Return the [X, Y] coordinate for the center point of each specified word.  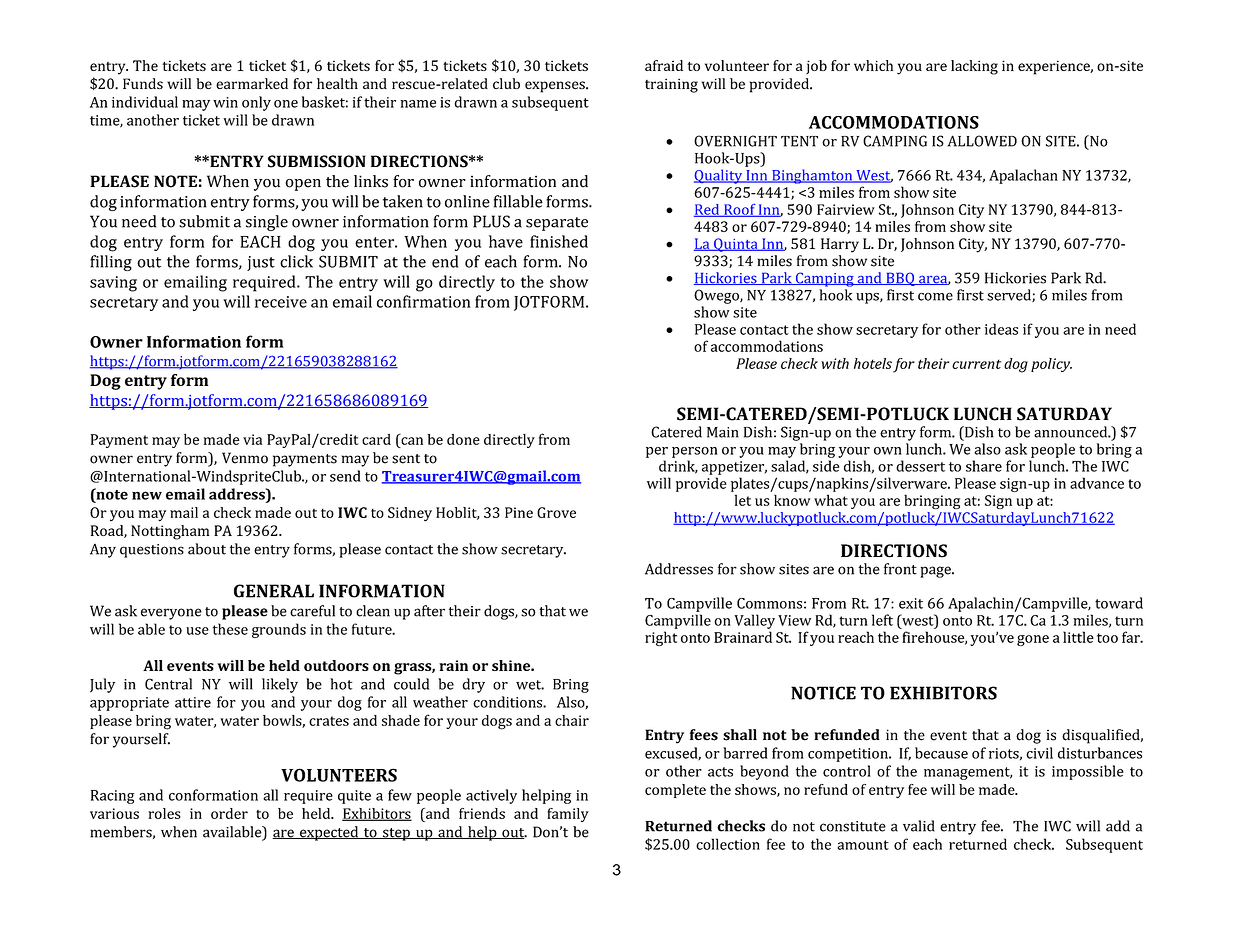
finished [559, 241]
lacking [974, 67]
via [252, 439]
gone [1033, 640]
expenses [556, 87]
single [267, 223]
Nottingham [170, 532]
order [229, 813]
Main [723, 432]
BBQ [900, 279]
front [900, 569]
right [661, 638]
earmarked [252, 84]
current [976, 364]
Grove [556, 512]
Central [168, 684]
